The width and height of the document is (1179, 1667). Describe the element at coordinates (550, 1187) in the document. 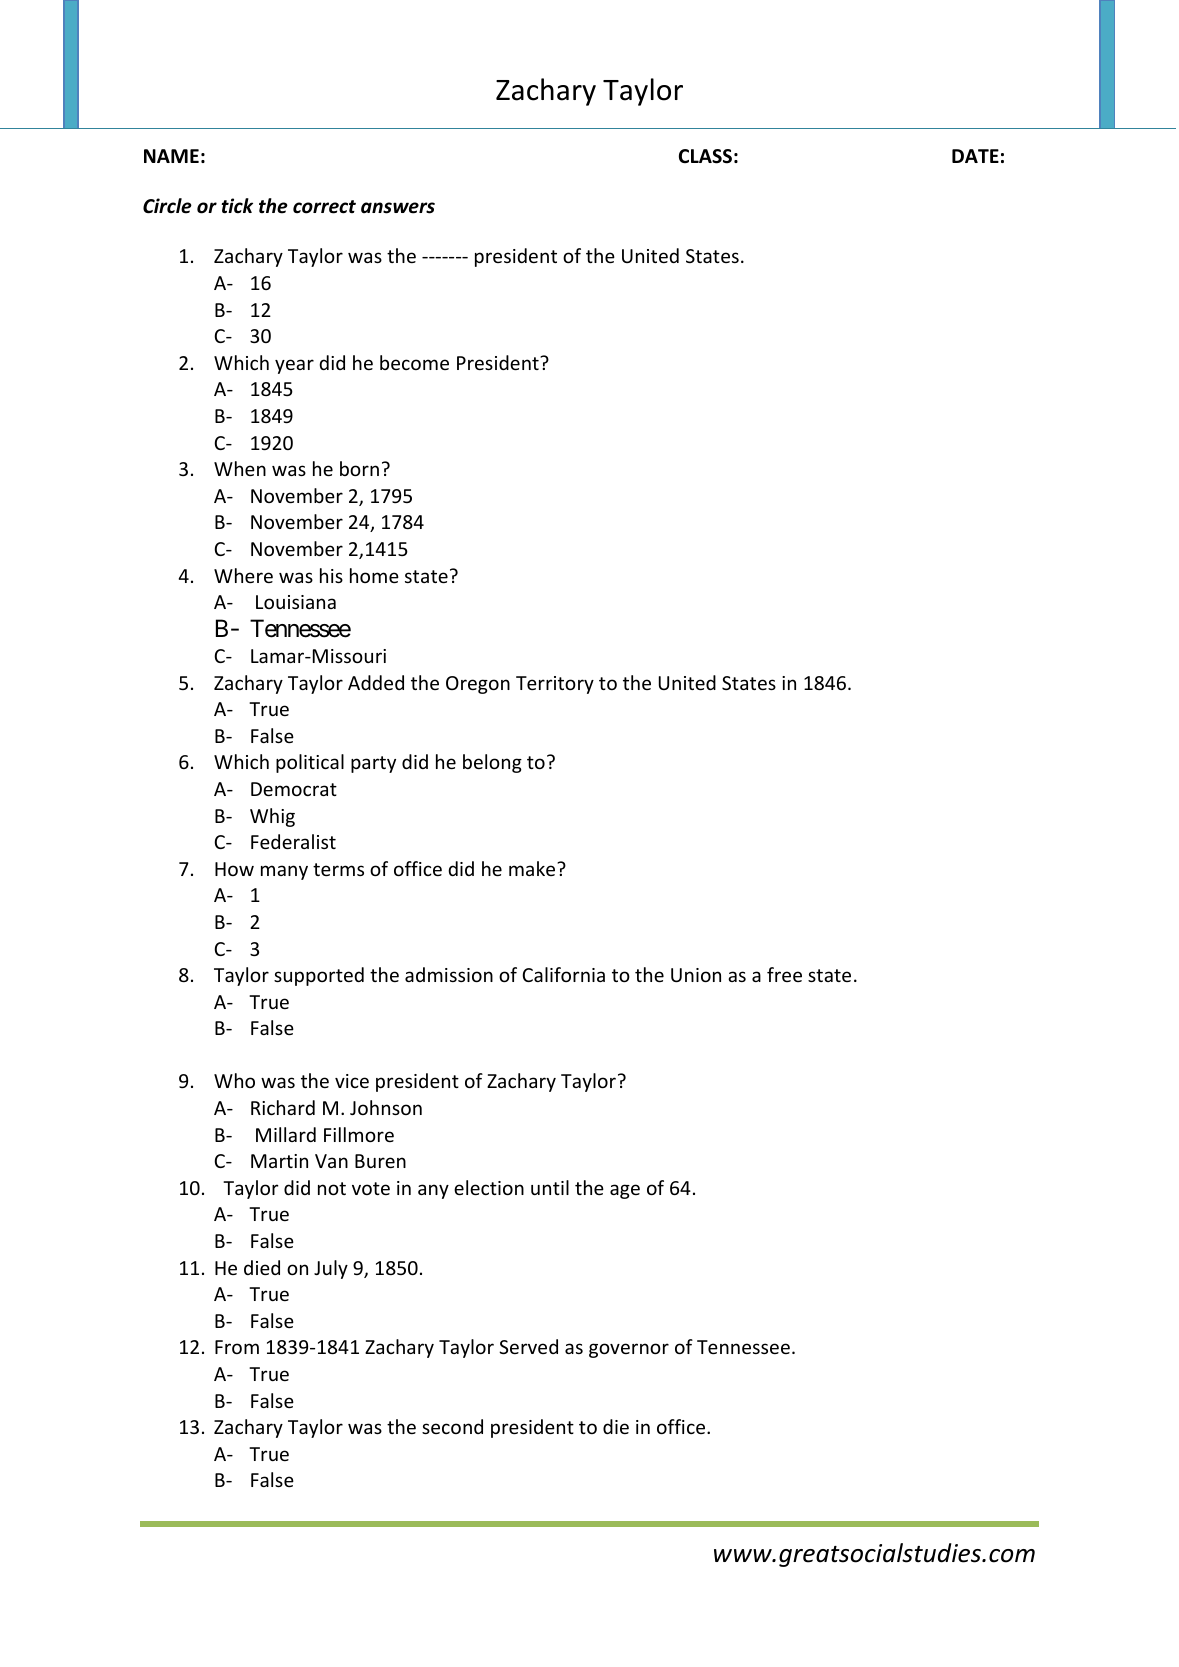

I see `until` at that location.
